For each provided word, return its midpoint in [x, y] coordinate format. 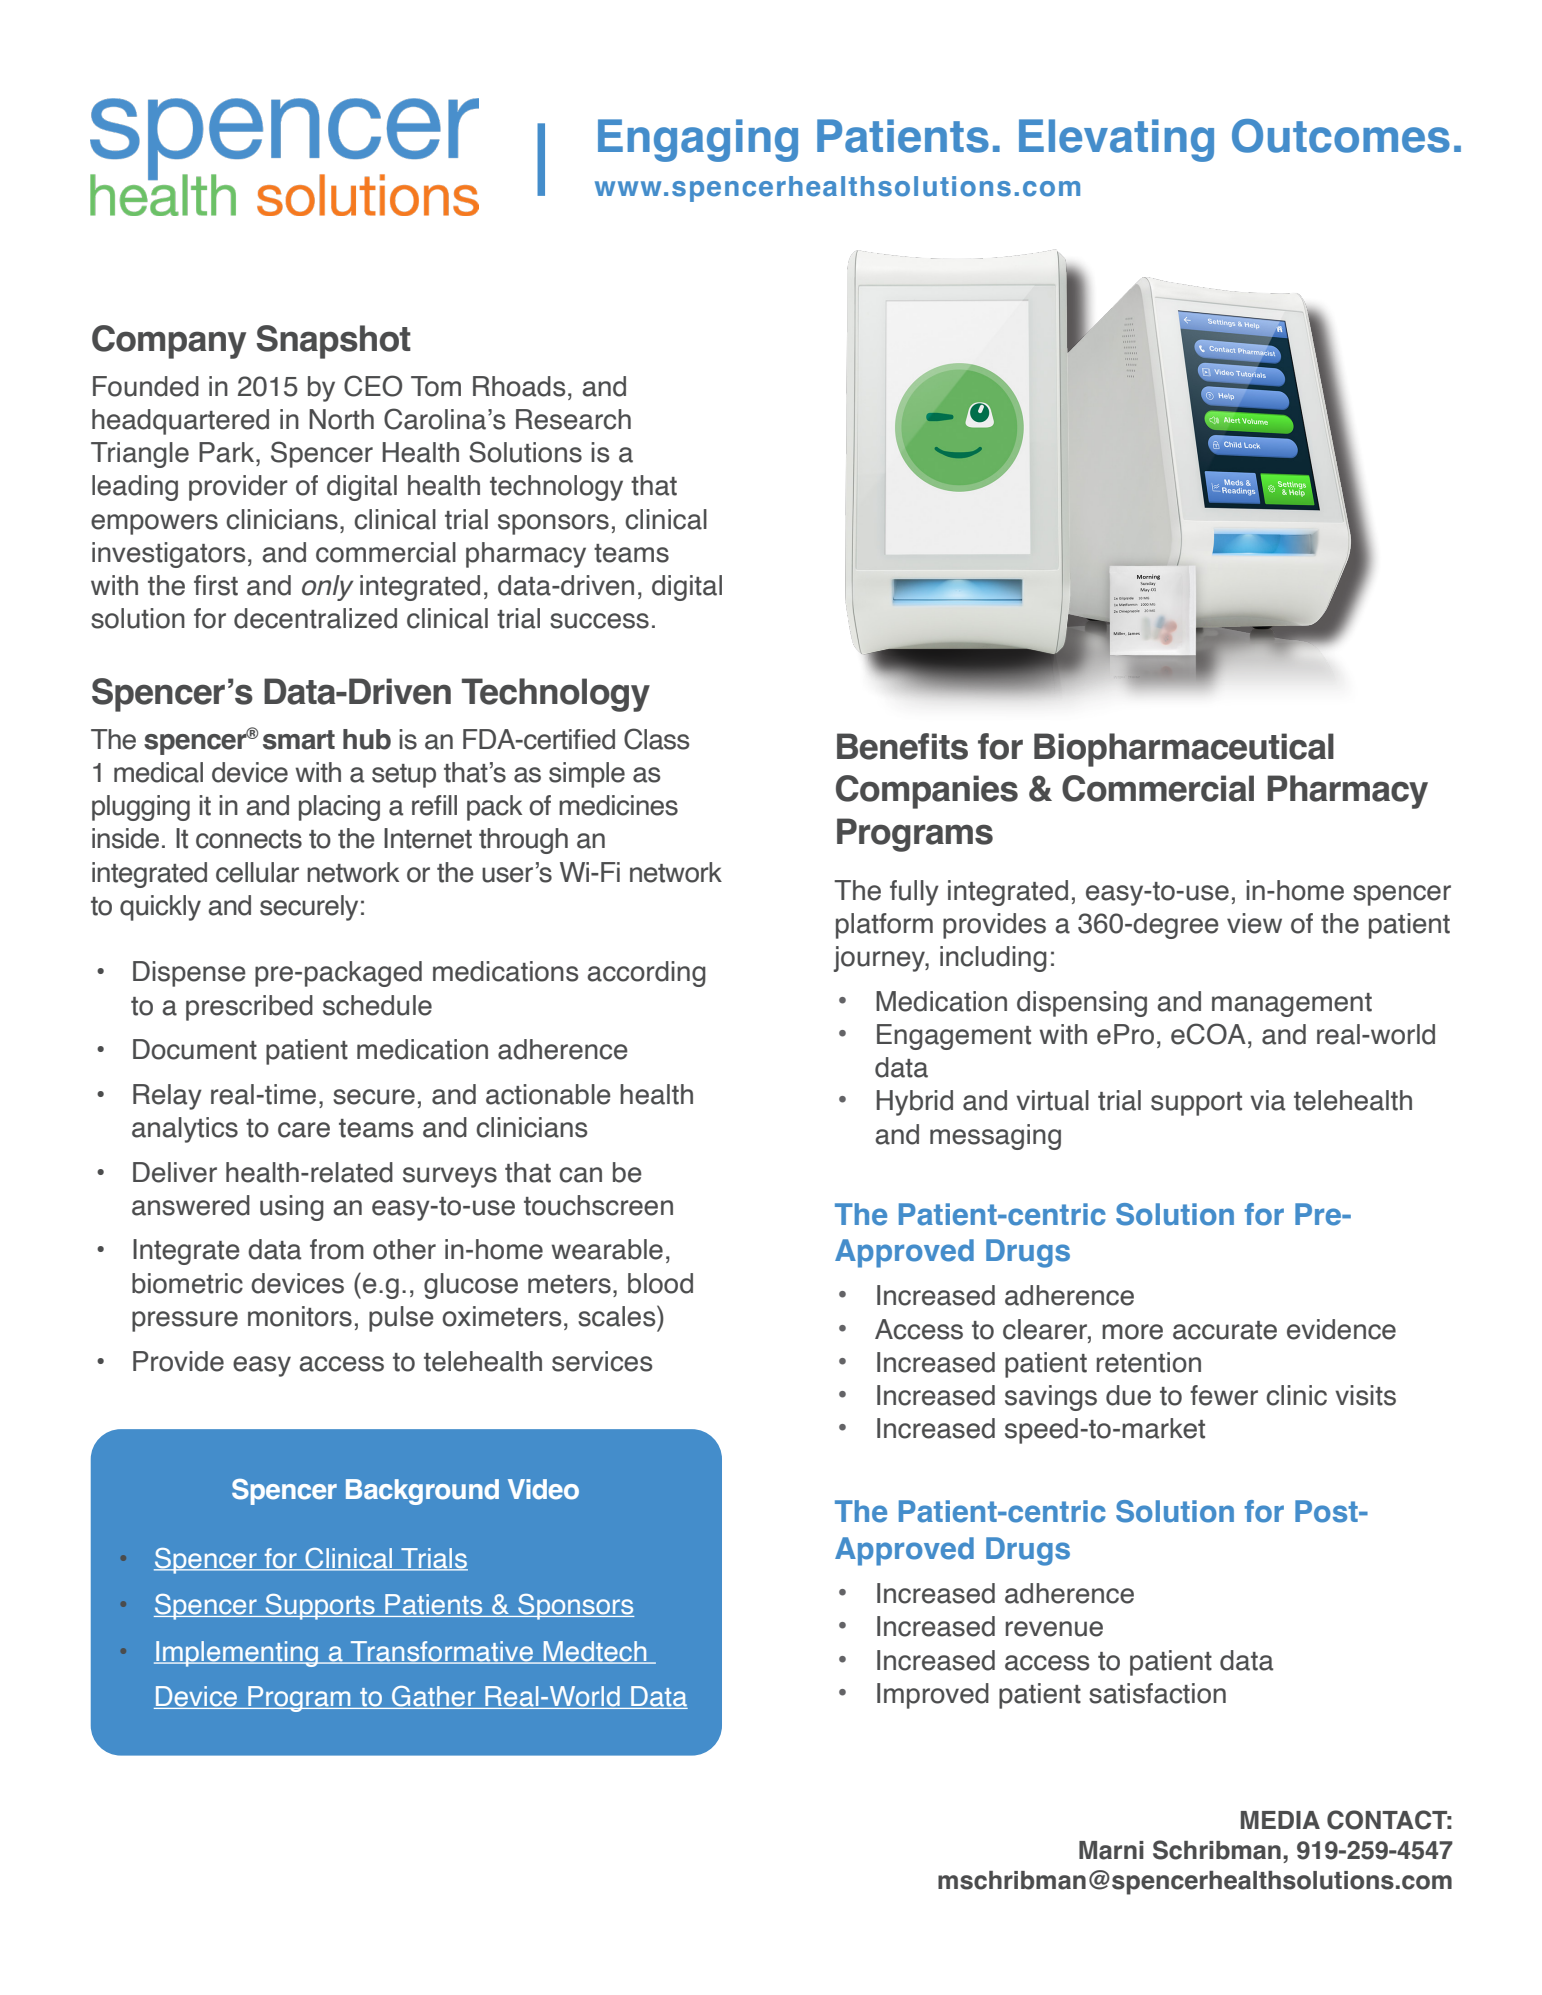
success [599, 621]
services [602, 1361]
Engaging [698, 140]
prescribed [249, 1008]
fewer [1224, 1395]
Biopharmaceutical [1184, 750]
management [1292, 1005]
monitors [300, 1316]
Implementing [237, 1654]
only [327, 588]
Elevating [1116, 140]
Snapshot [334, 342]
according [646, 974]
